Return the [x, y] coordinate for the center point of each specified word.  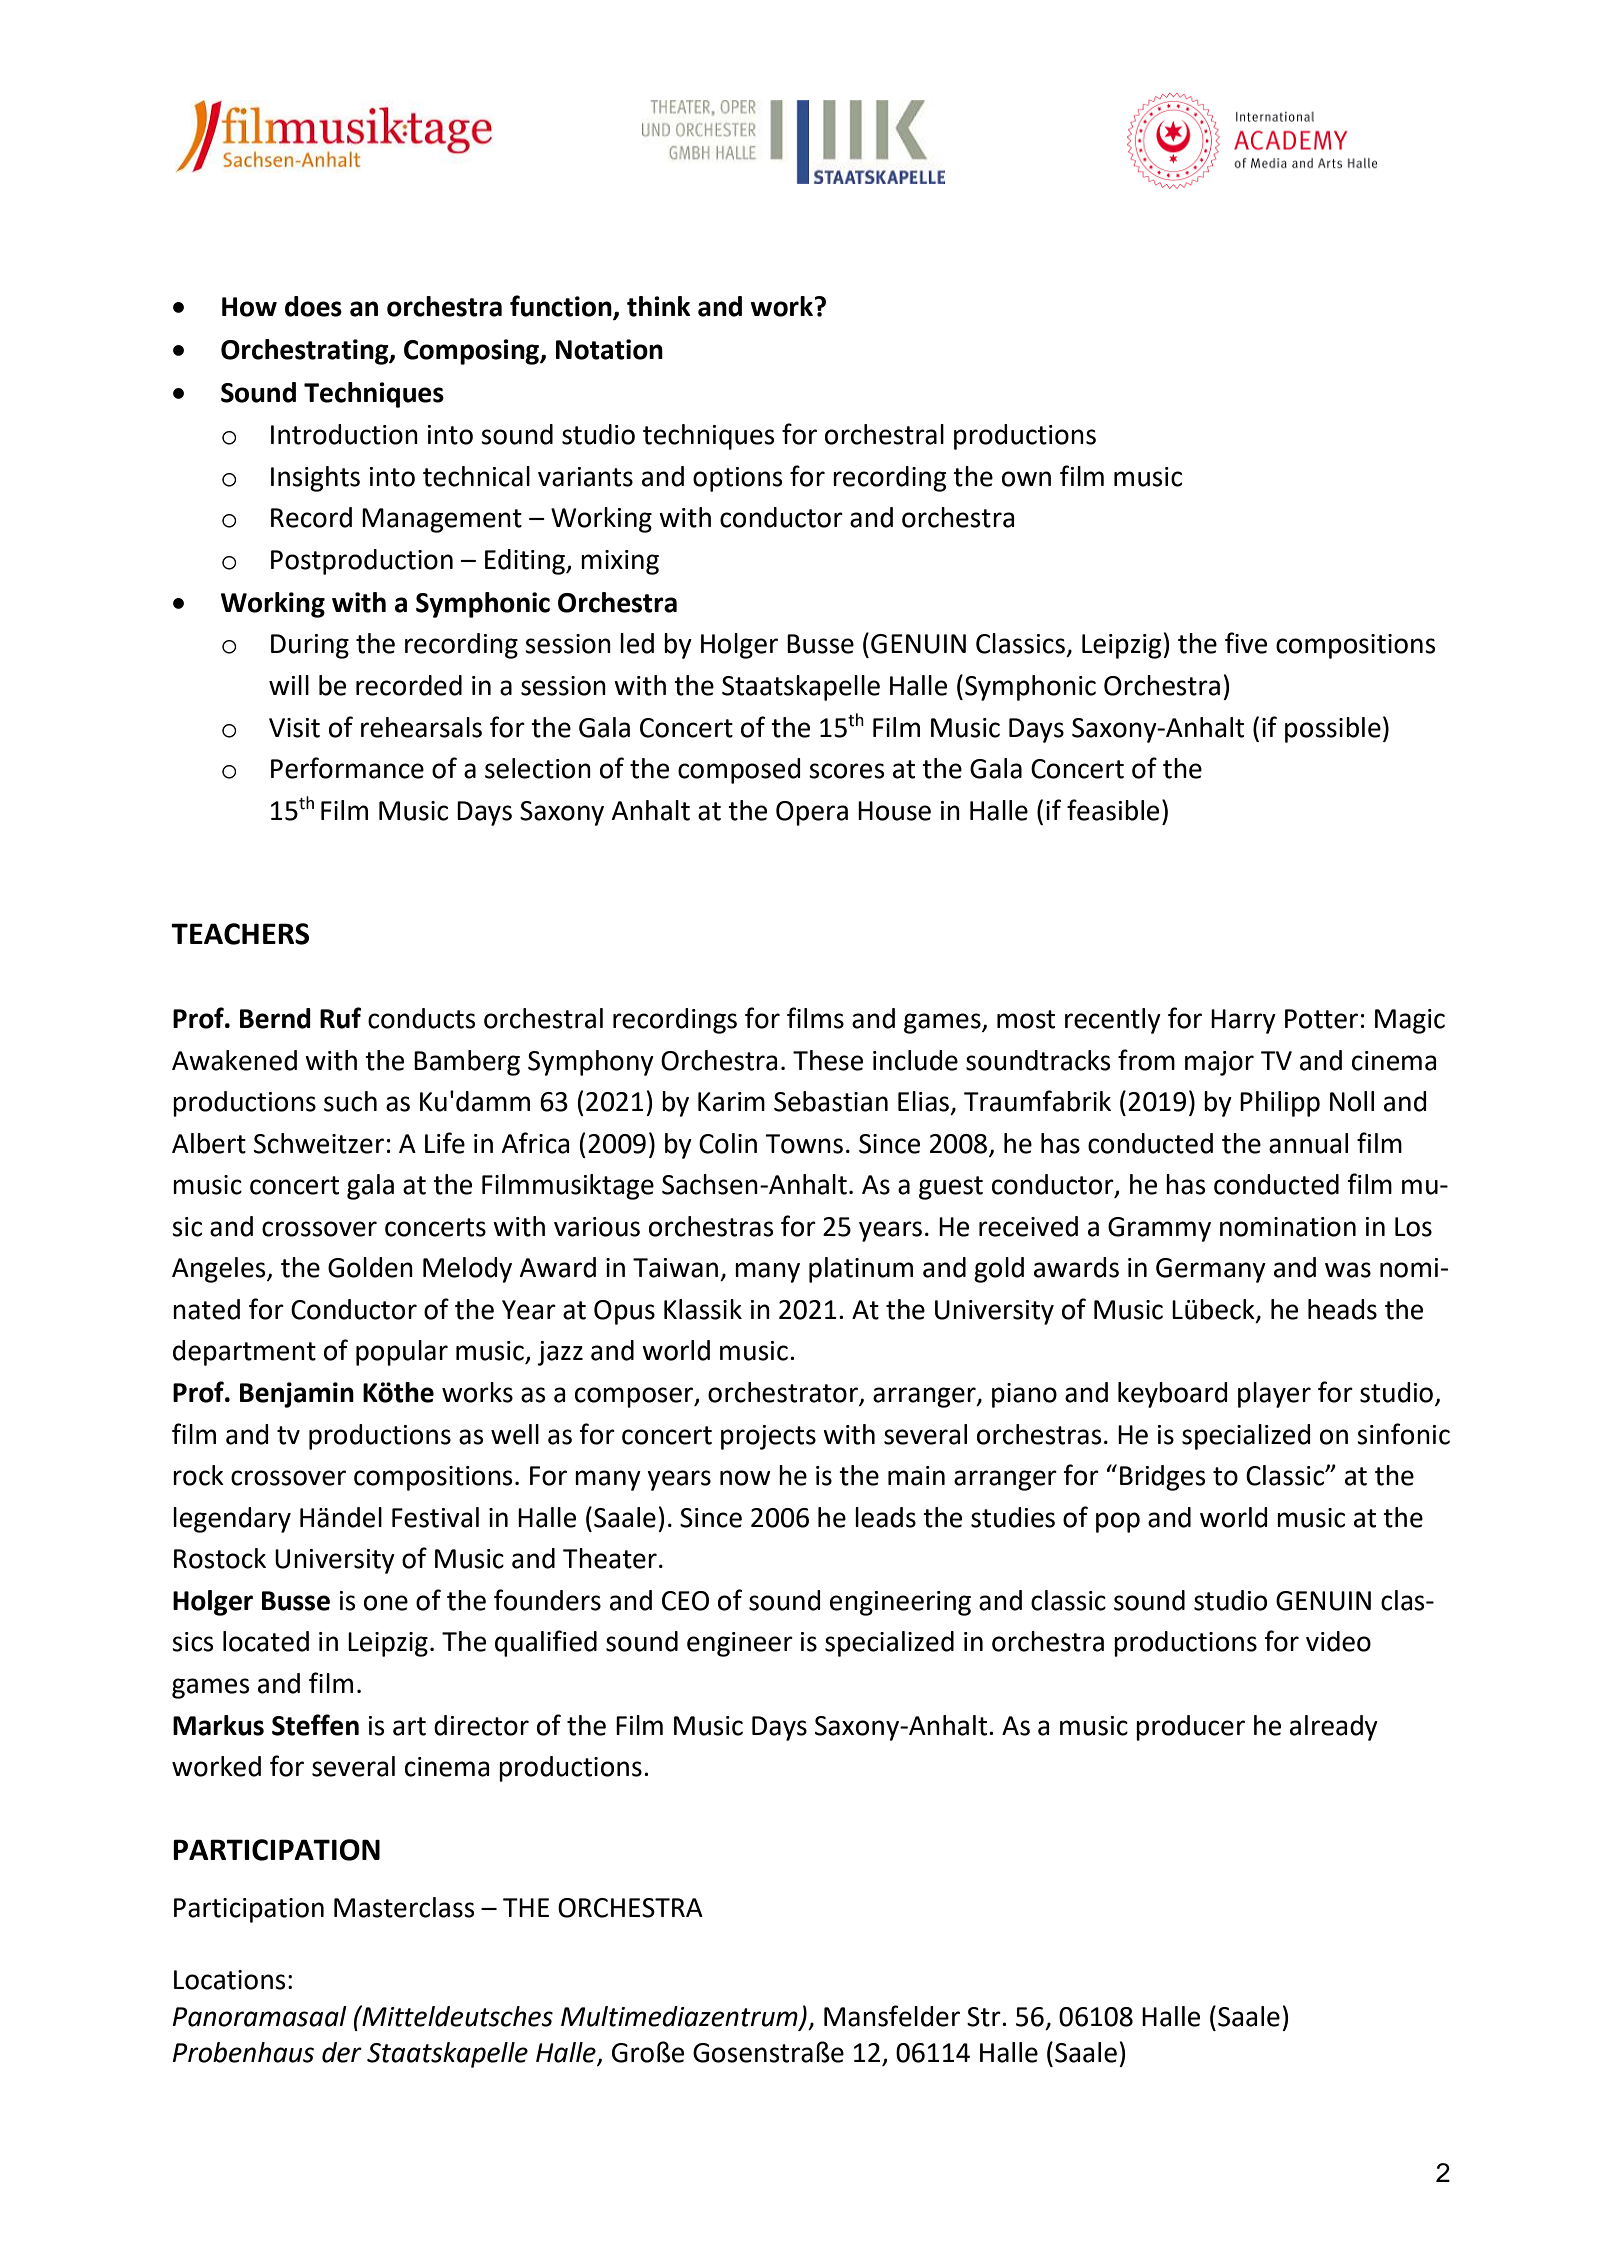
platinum [861, 1270]
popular [402, 1353]
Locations [229, 1980]
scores [846, 771]
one [386, 1603]
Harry [1243, 1021]
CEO [685, 1601]
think [659, 306]
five [1246, 643]
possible [1333, 730]
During [310, 646]
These [828, 1060]
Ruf [340, 1018]
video [1338, 1641]
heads [1342, 1309]
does [313, 306]
